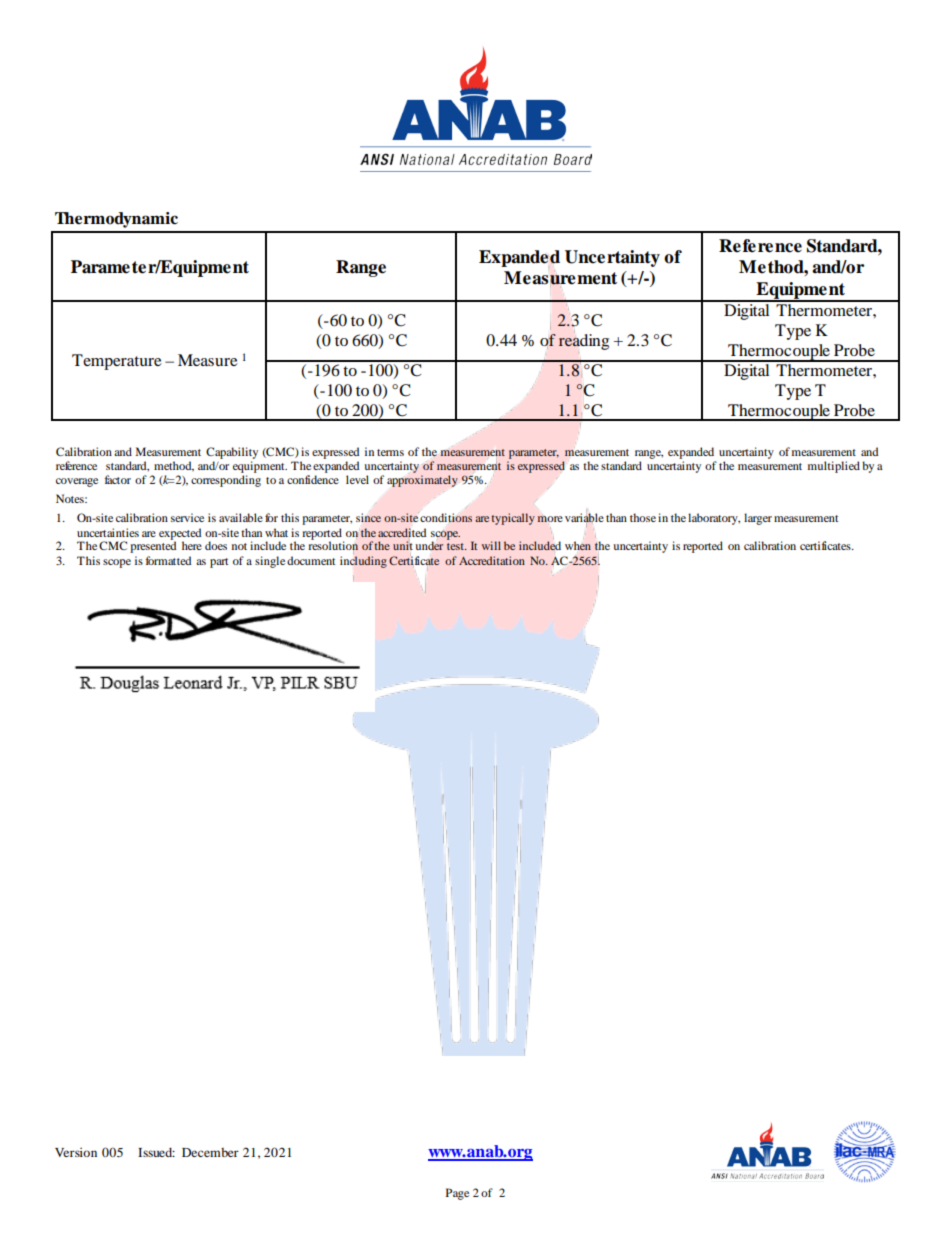  Describe the element at coordinates (758, 519) in the screenshot. I see `larger` at that location.
